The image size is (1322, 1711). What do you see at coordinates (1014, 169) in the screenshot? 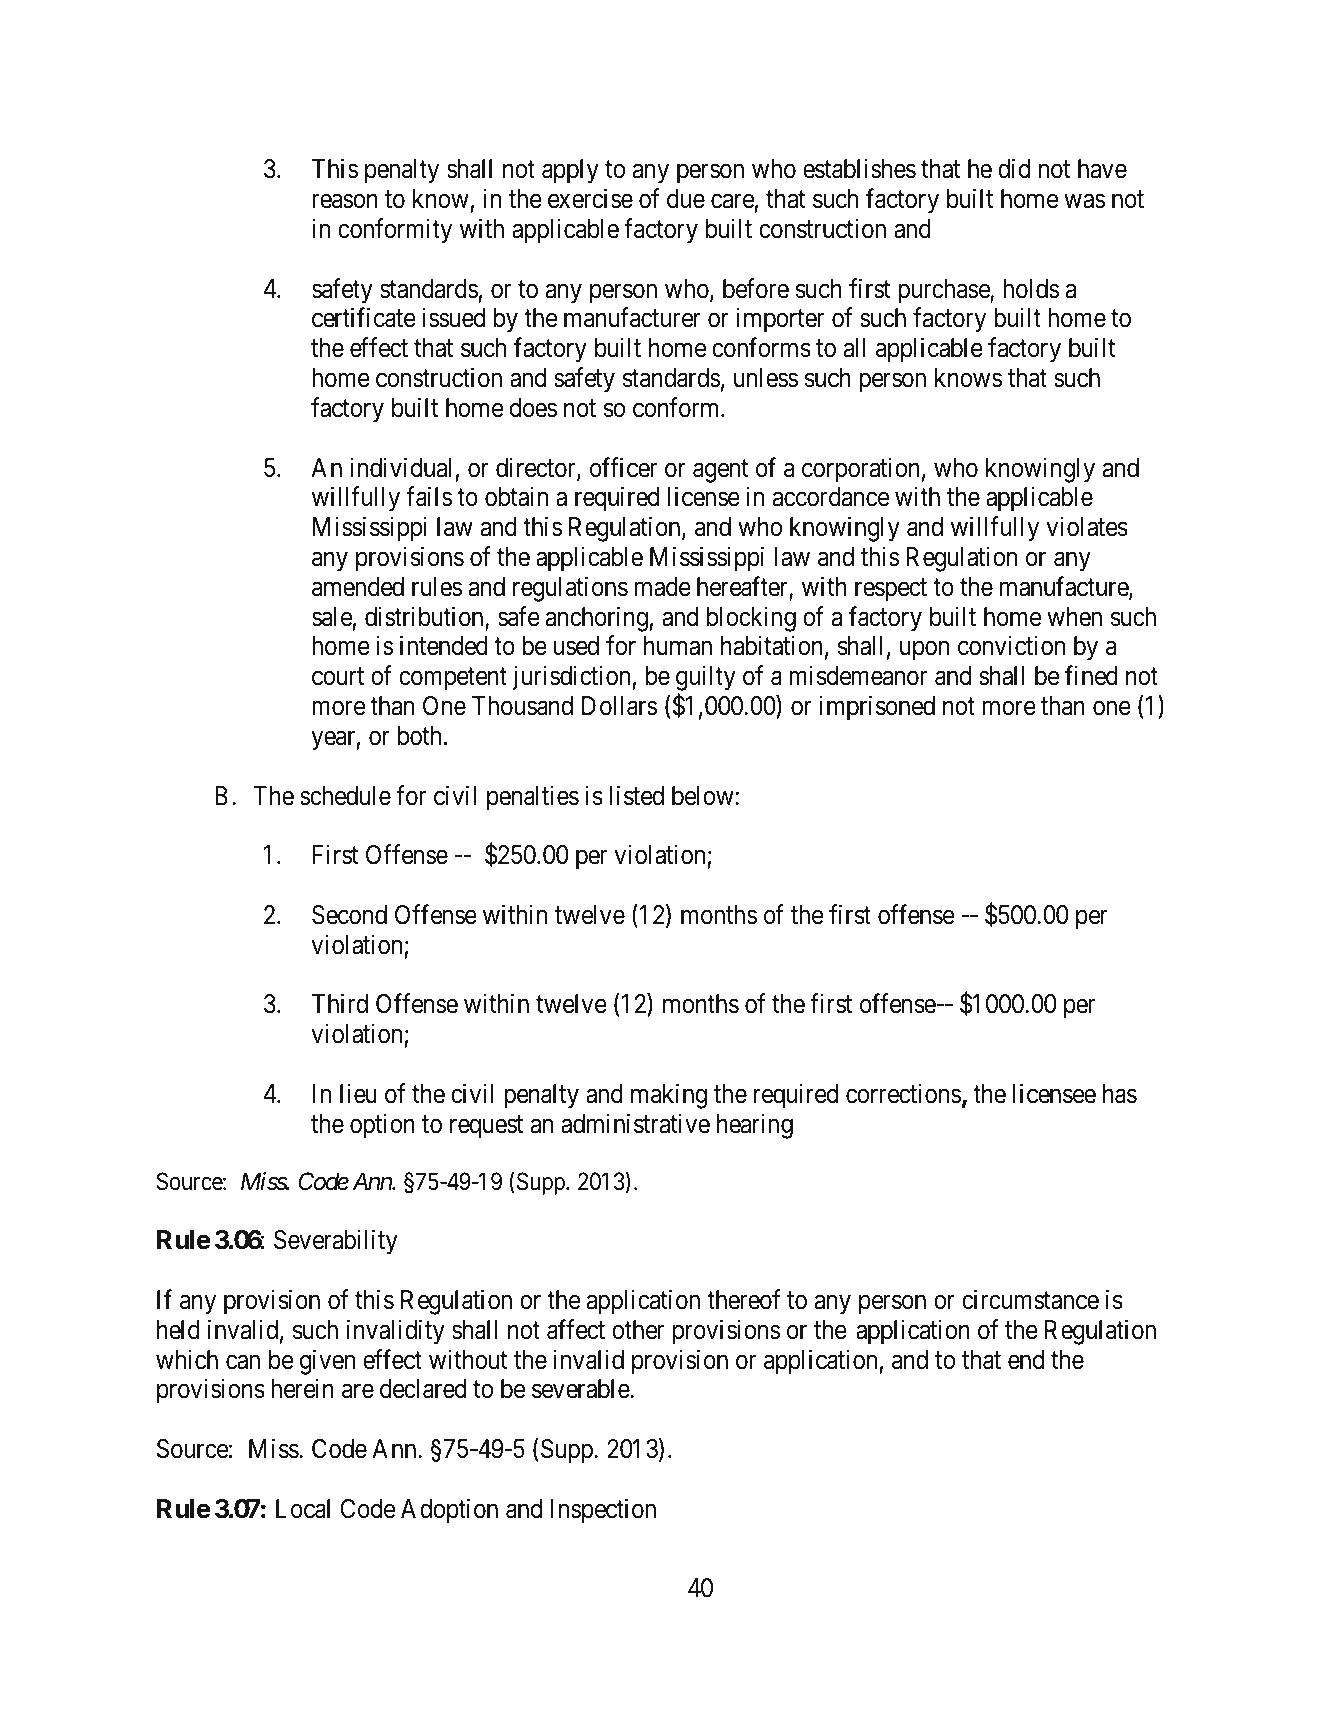
I see `did` at bounding box center [1014, 169].
